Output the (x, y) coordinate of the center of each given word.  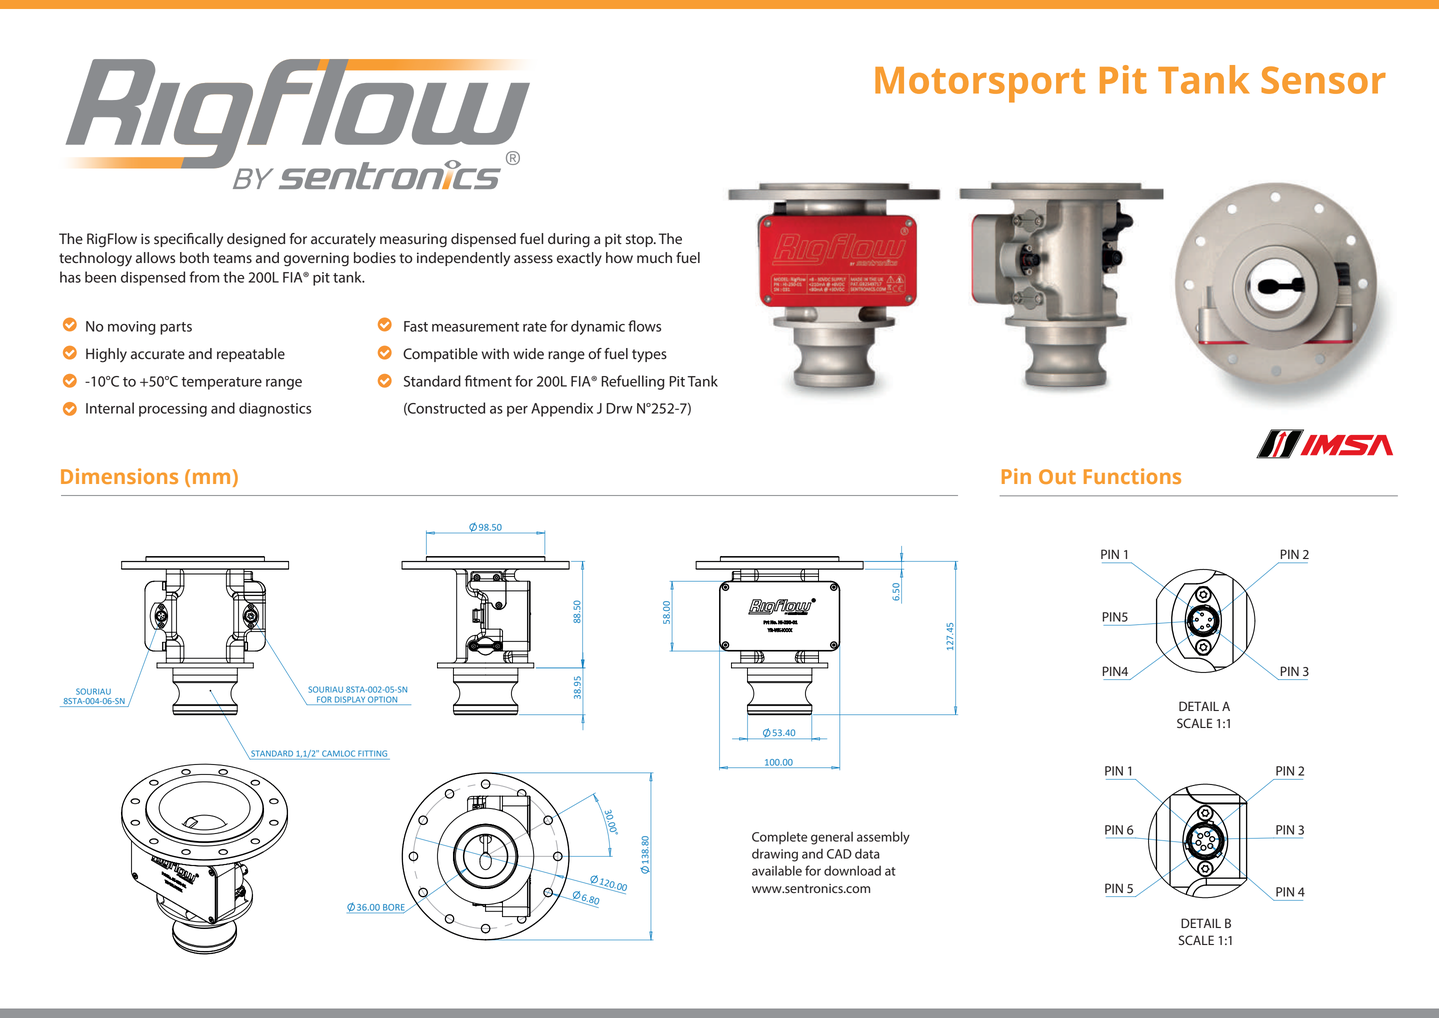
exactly (579, 259)
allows (155, 258)
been (100, 277)
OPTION (383, 700)
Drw (619, 408)
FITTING (372, 753)
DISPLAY (350, 700)
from (204, 277)
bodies (375, 258)
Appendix (562, 409)
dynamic (598, 327)
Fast (416, 326)
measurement (475, 327)
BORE (394, 908)
